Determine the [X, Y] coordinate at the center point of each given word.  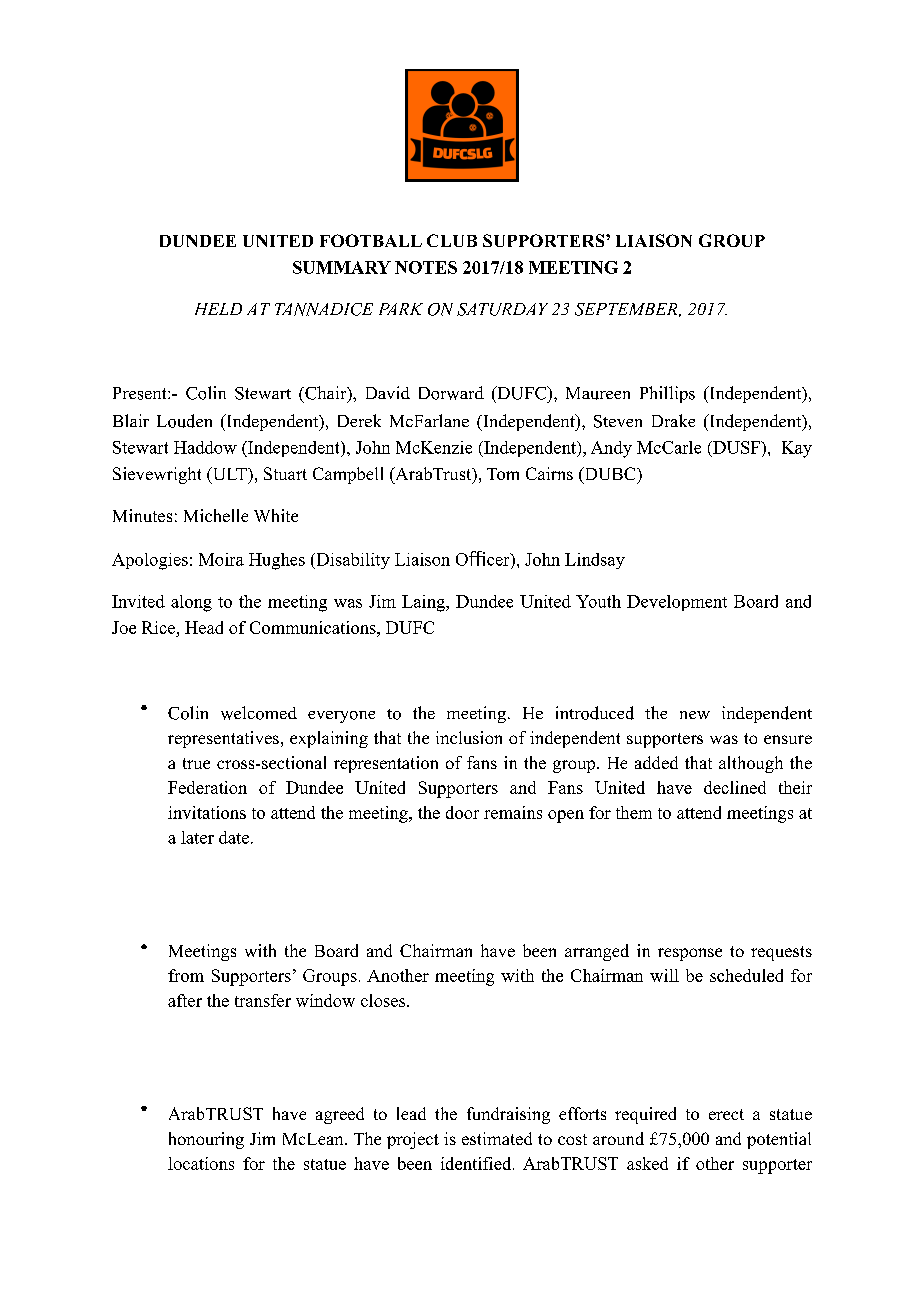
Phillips [667, 394]
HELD [218, 309]
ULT [229, 475]
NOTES [426, 267]
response [690, 954]
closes [384, 1000]
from [186, 975]
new [695, 715]
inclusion [469, 737]
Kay [797, 449]
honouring [206, 1140]
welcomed [259, 713]
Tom [503, 474]
